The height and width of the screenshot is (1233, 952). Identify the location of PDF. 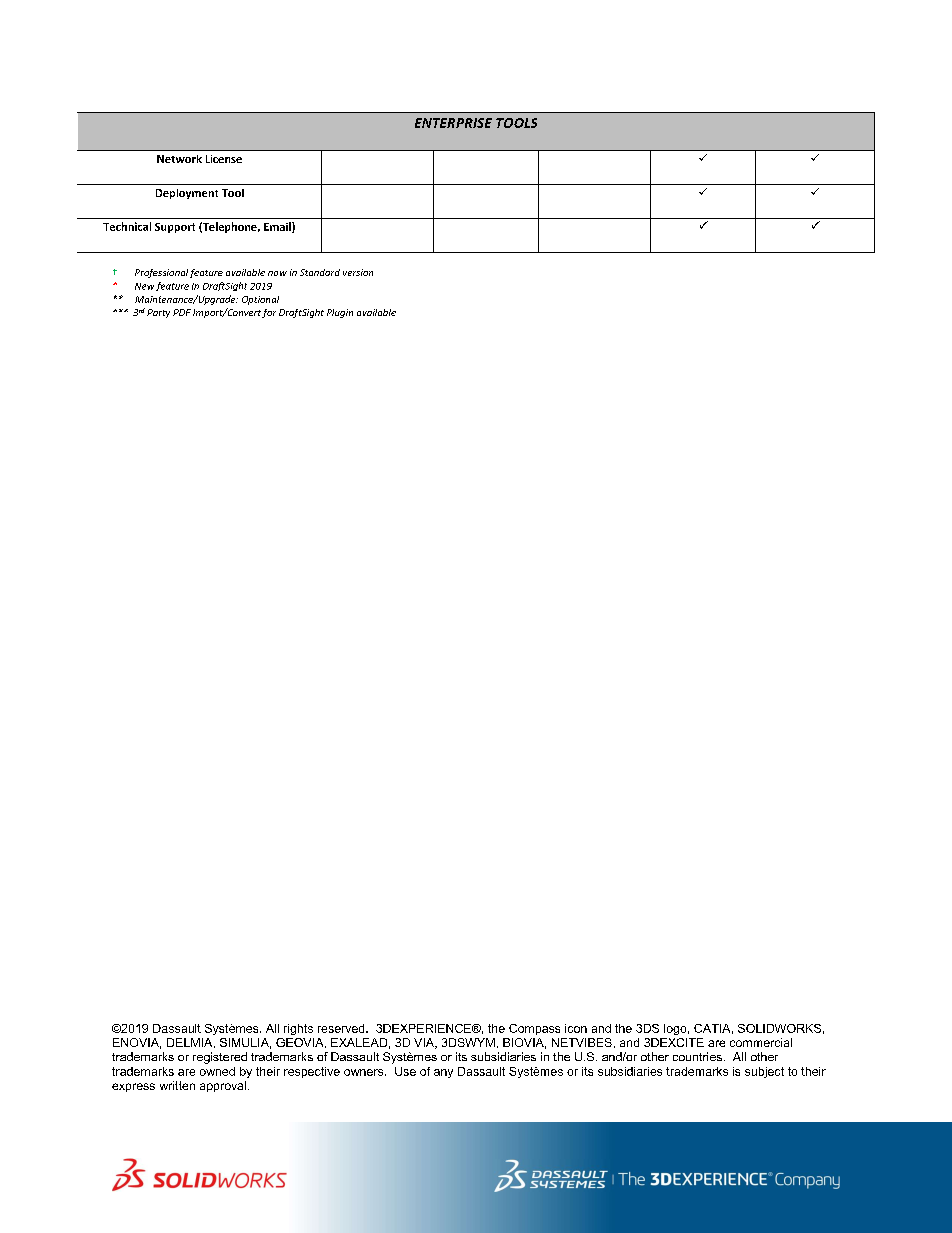
(182, 312).
